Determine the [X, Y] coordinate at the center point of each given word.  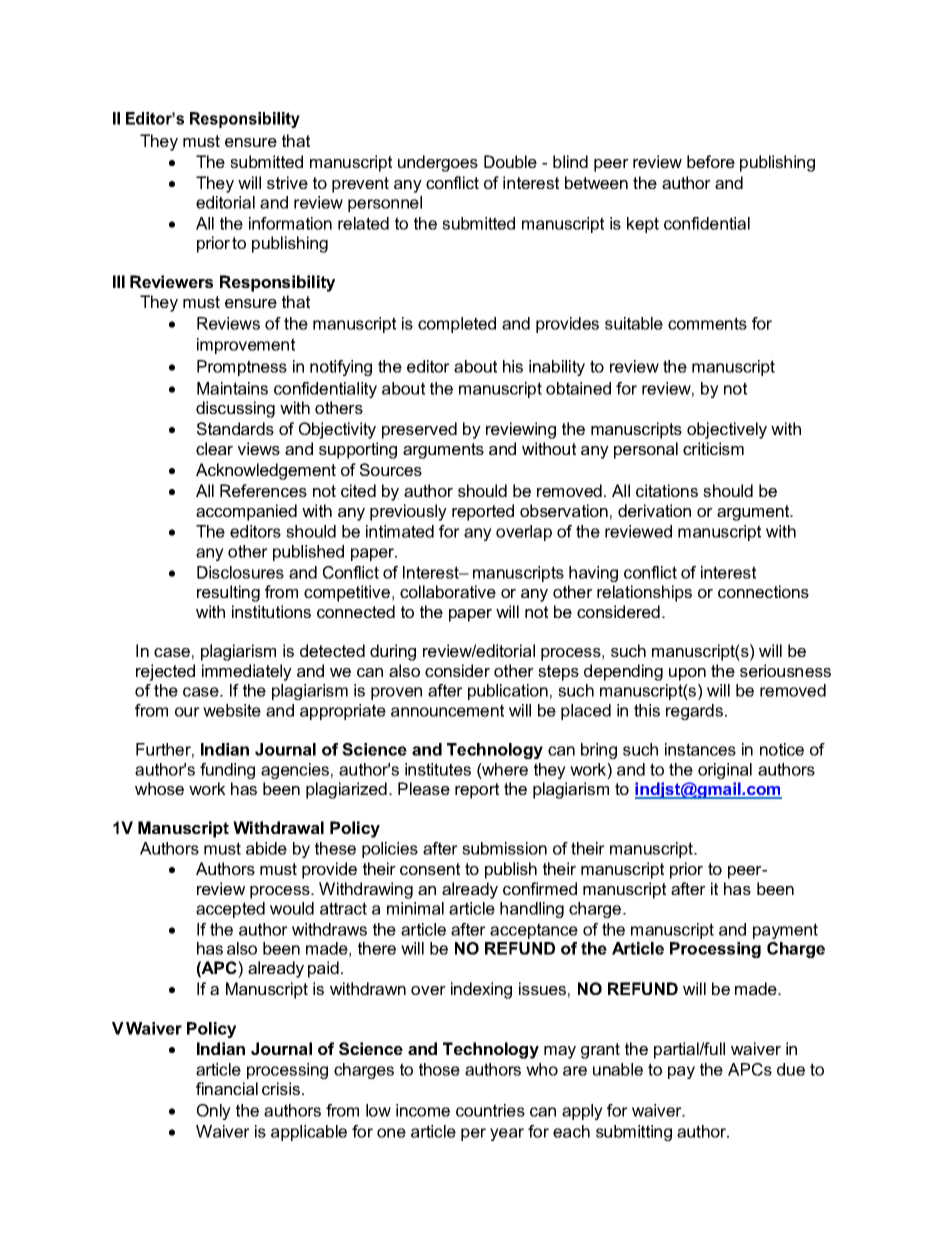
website [232, 710]
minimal [415, 908]
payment [785, 931]
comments [707, 323]
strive [287, 182]
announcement [447, 710]
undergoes [438, 163]
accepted [230, 910]
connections [763, 591]
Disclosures [240, 572]
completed [457, 325]
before [711, 161]
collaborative [448, 591]
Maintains [232, 388]
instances [700, 749]
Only [214, 1112]
